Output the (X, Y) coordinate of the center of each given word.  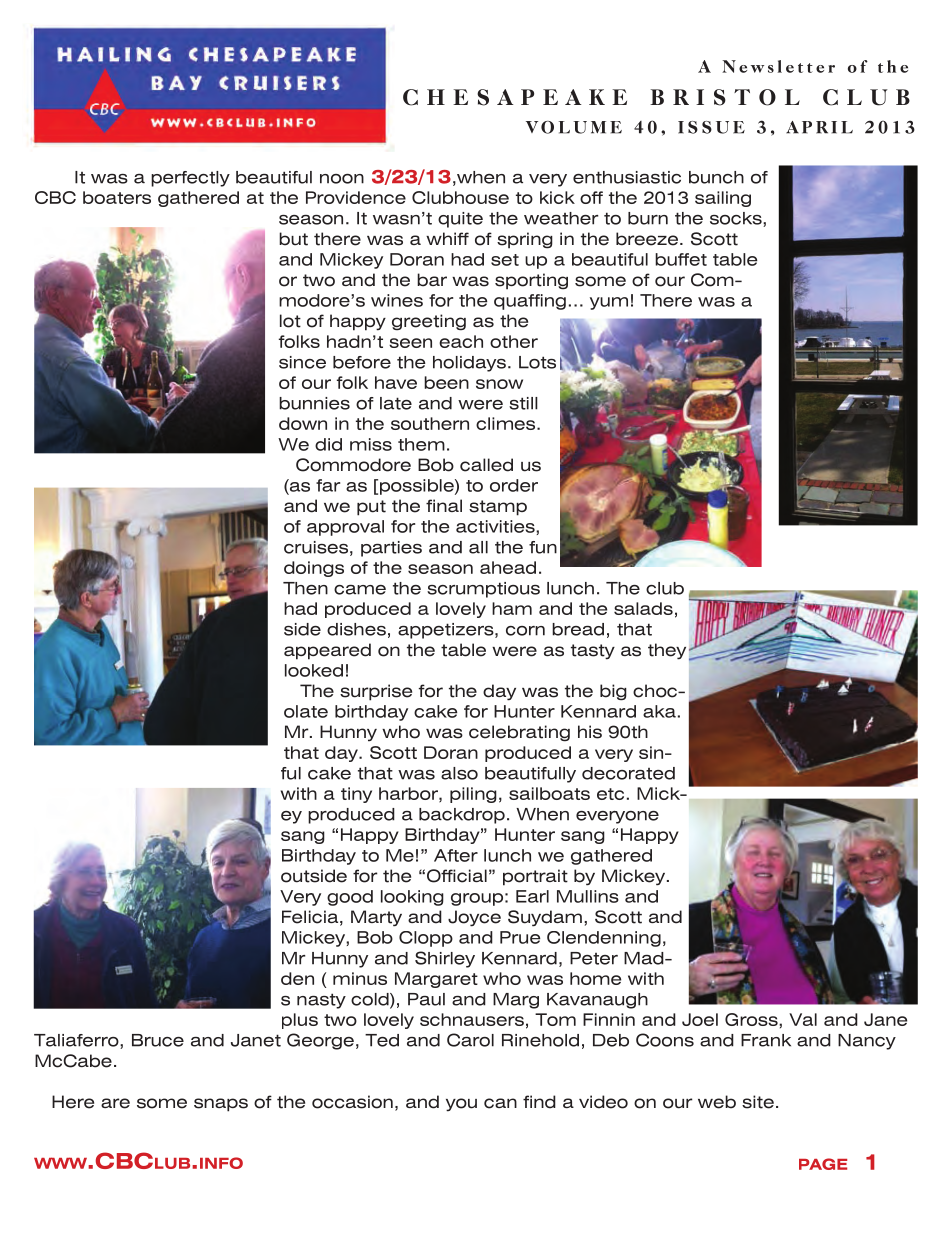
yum (609, 303)
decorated (628, 773)
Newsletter (778, 66)
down (303, 423)
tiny (356, 795)
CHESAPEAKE (515, 97)
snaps (221, 1105)
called (486, 465)
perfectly (190, 179)
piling (473, 795)
